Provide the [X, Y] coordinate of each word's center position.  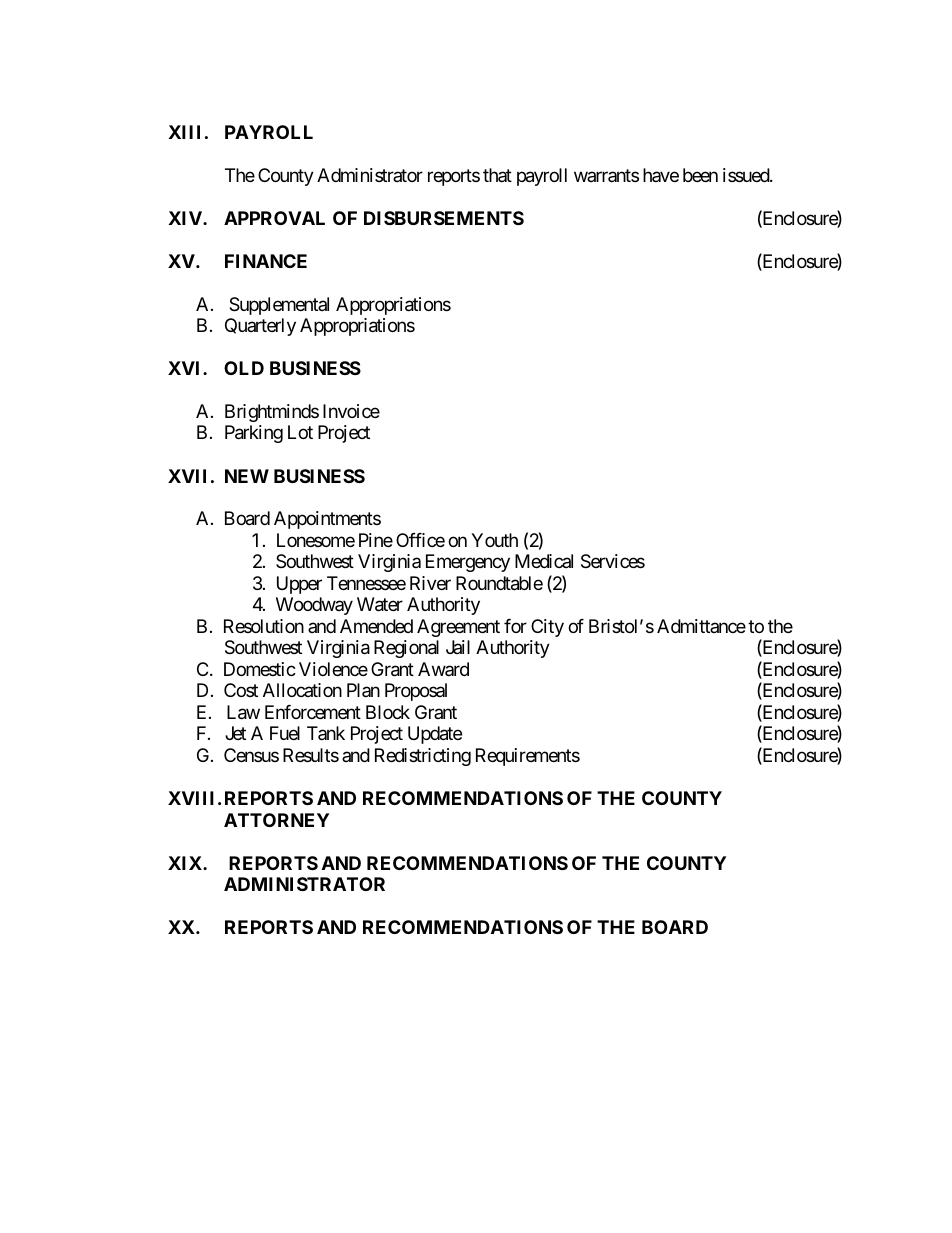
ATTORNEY [276, 820]
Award [443, 669]
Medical [544, 561]
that [497, 175]
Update [435, 735]
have [661, 175]
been [700, 175]
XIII [184, 132]
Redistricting [423, 757]
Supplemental [279, 306]
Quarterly [260, 327]
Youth [494, 540]
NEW [247, 476]
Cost [241, 690]
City [547, 628]
